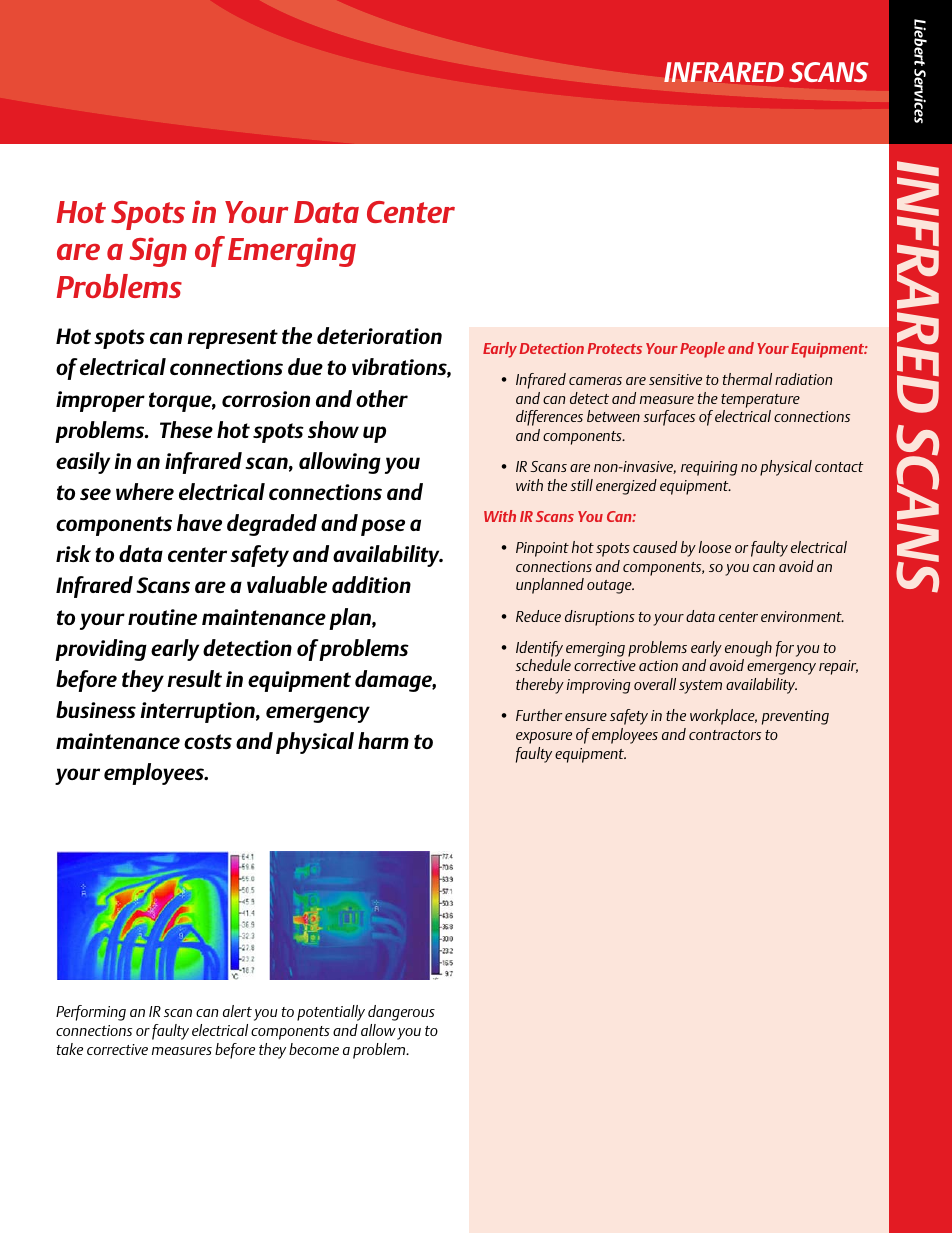  Describe the element at coordinates (549, 418) in the screenshot. I see `differences` at that location.
